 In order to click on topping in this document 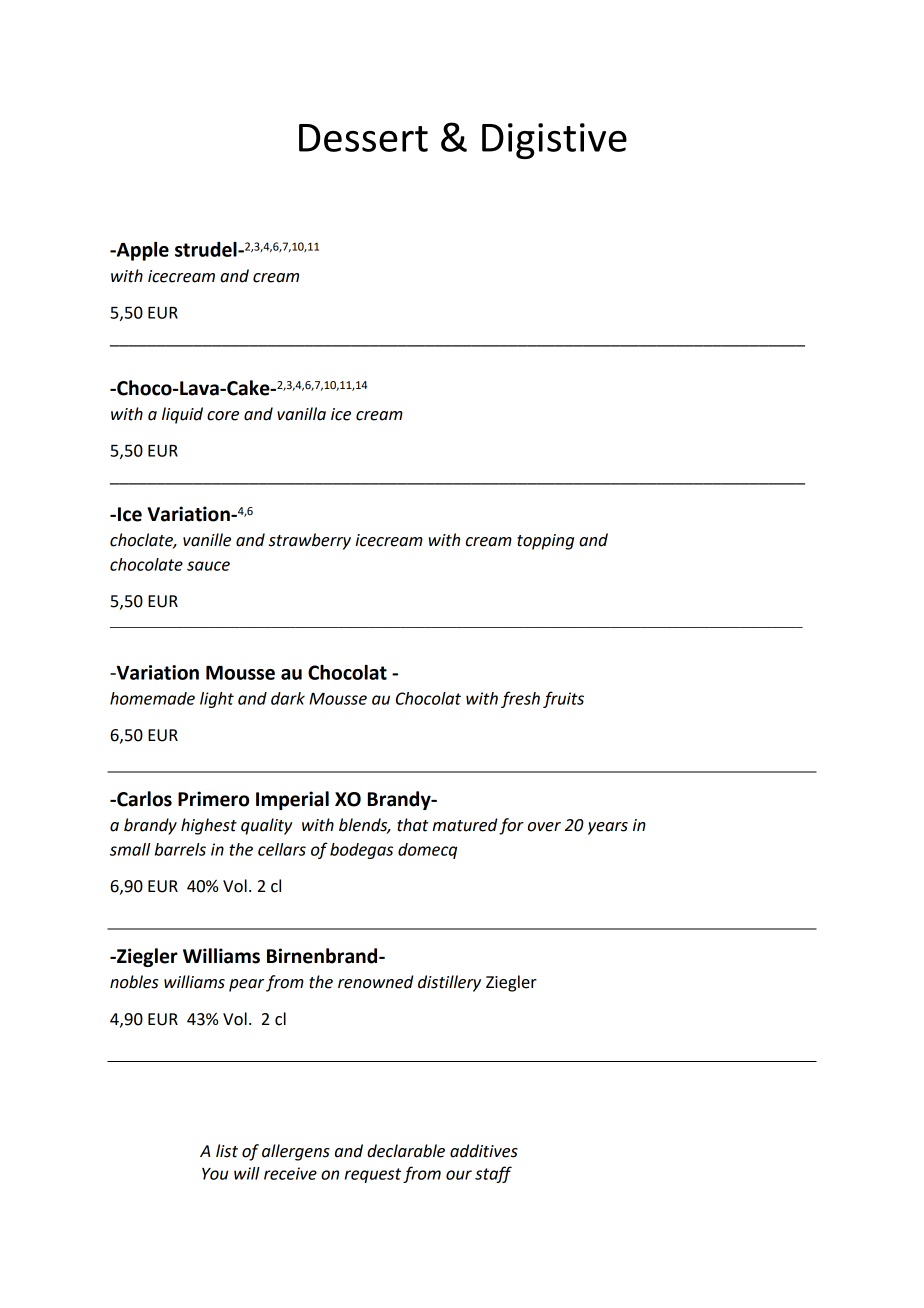, I will do `click(545, 542)`.
